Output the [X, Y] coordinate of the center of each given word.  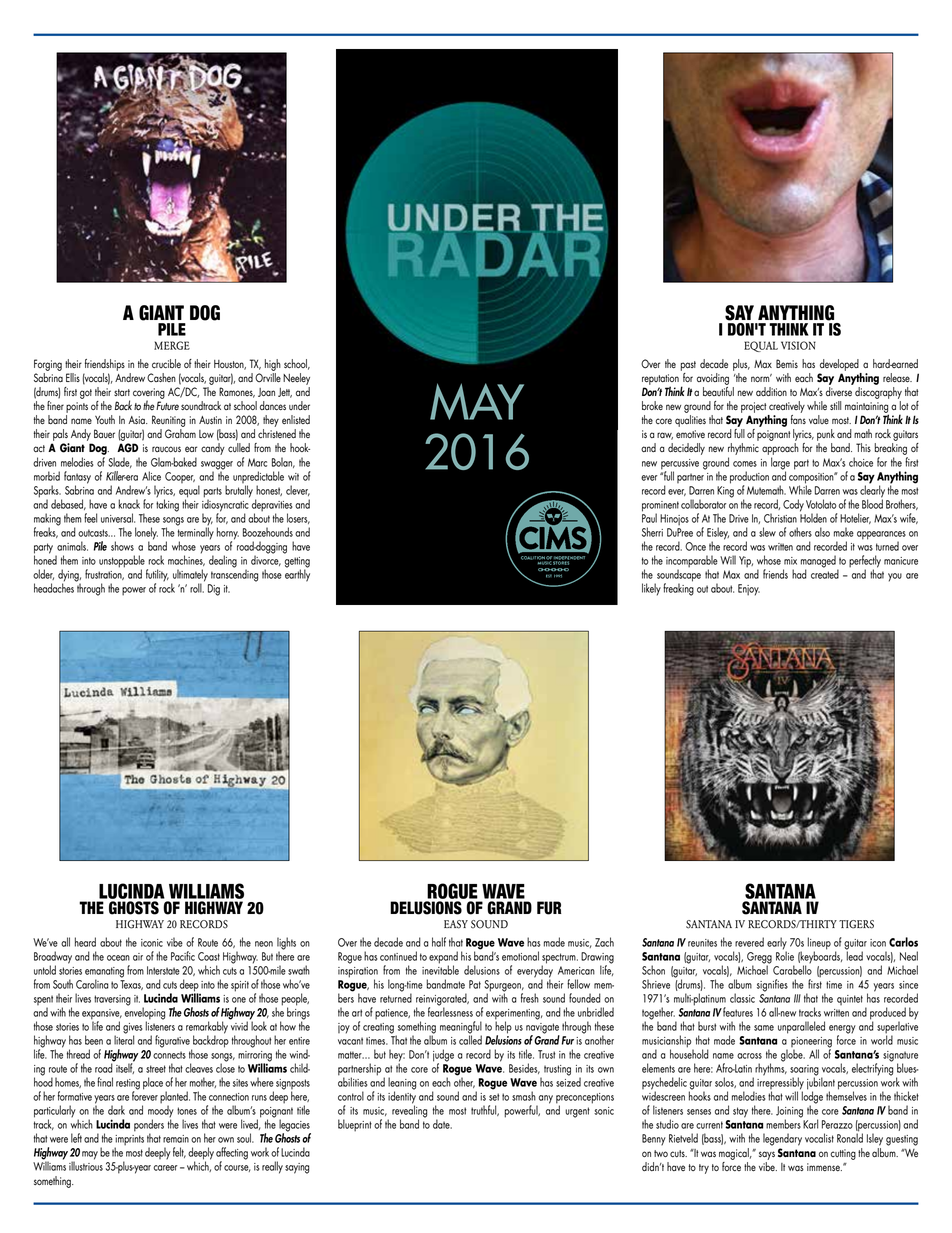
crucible [166, 363]
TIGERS [856, 924]
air [138, 957]
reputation [660, 380]
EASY [456, 924]
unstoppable [122, 562]
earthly [297, 574]
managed [819, 562]
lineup [819, 944]
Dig [214, 590]
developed [839, 365]
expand [443, 958]
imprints [129, 1141]
